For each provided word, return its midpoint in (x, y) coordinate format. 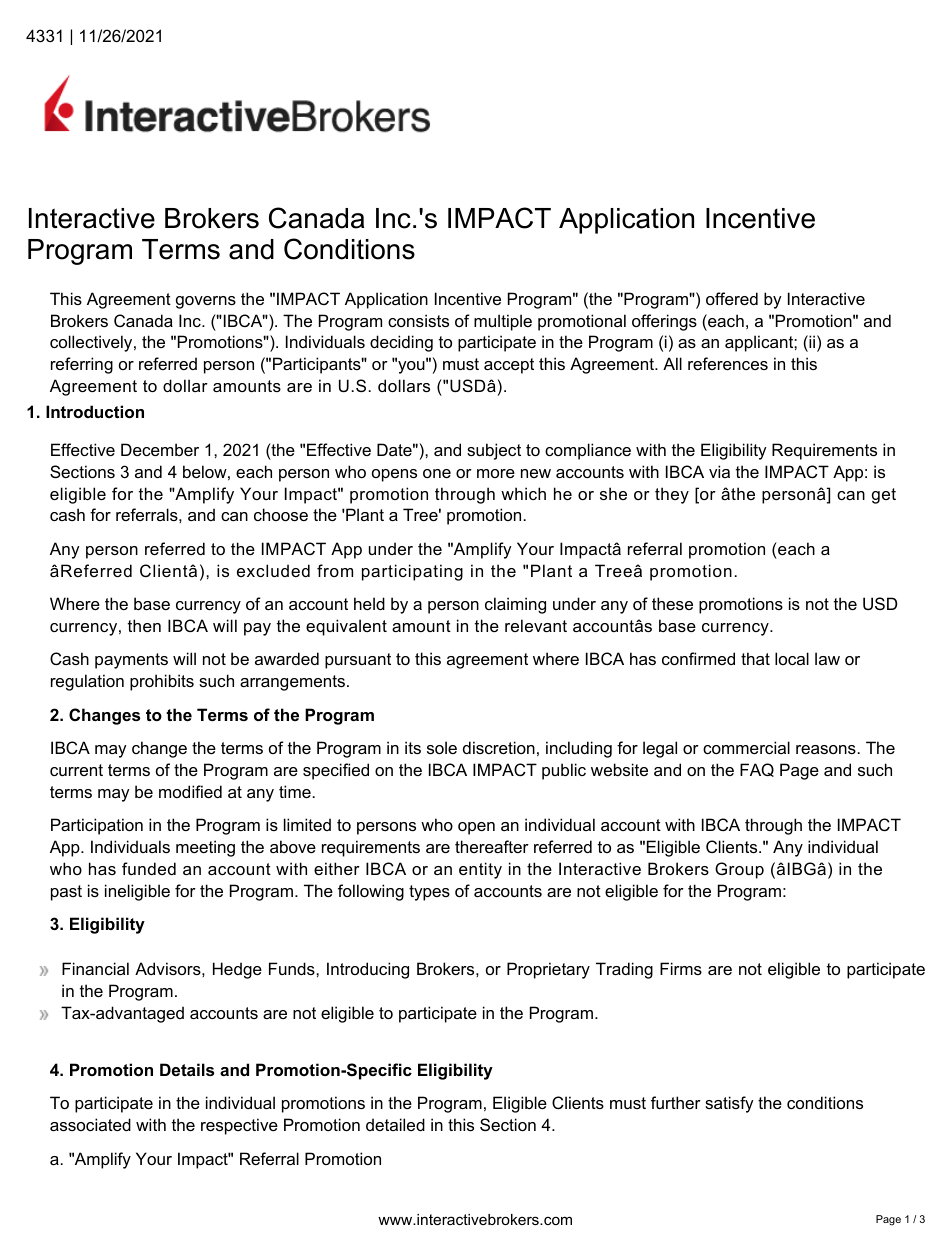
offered (732, 298)
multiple (503, 322)
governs (206, 302)
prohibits (162, 682)
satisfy (729, 1104)
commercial (746, 747)
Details (187, 1069)
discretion (499, 747)
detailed (395, 1124)
